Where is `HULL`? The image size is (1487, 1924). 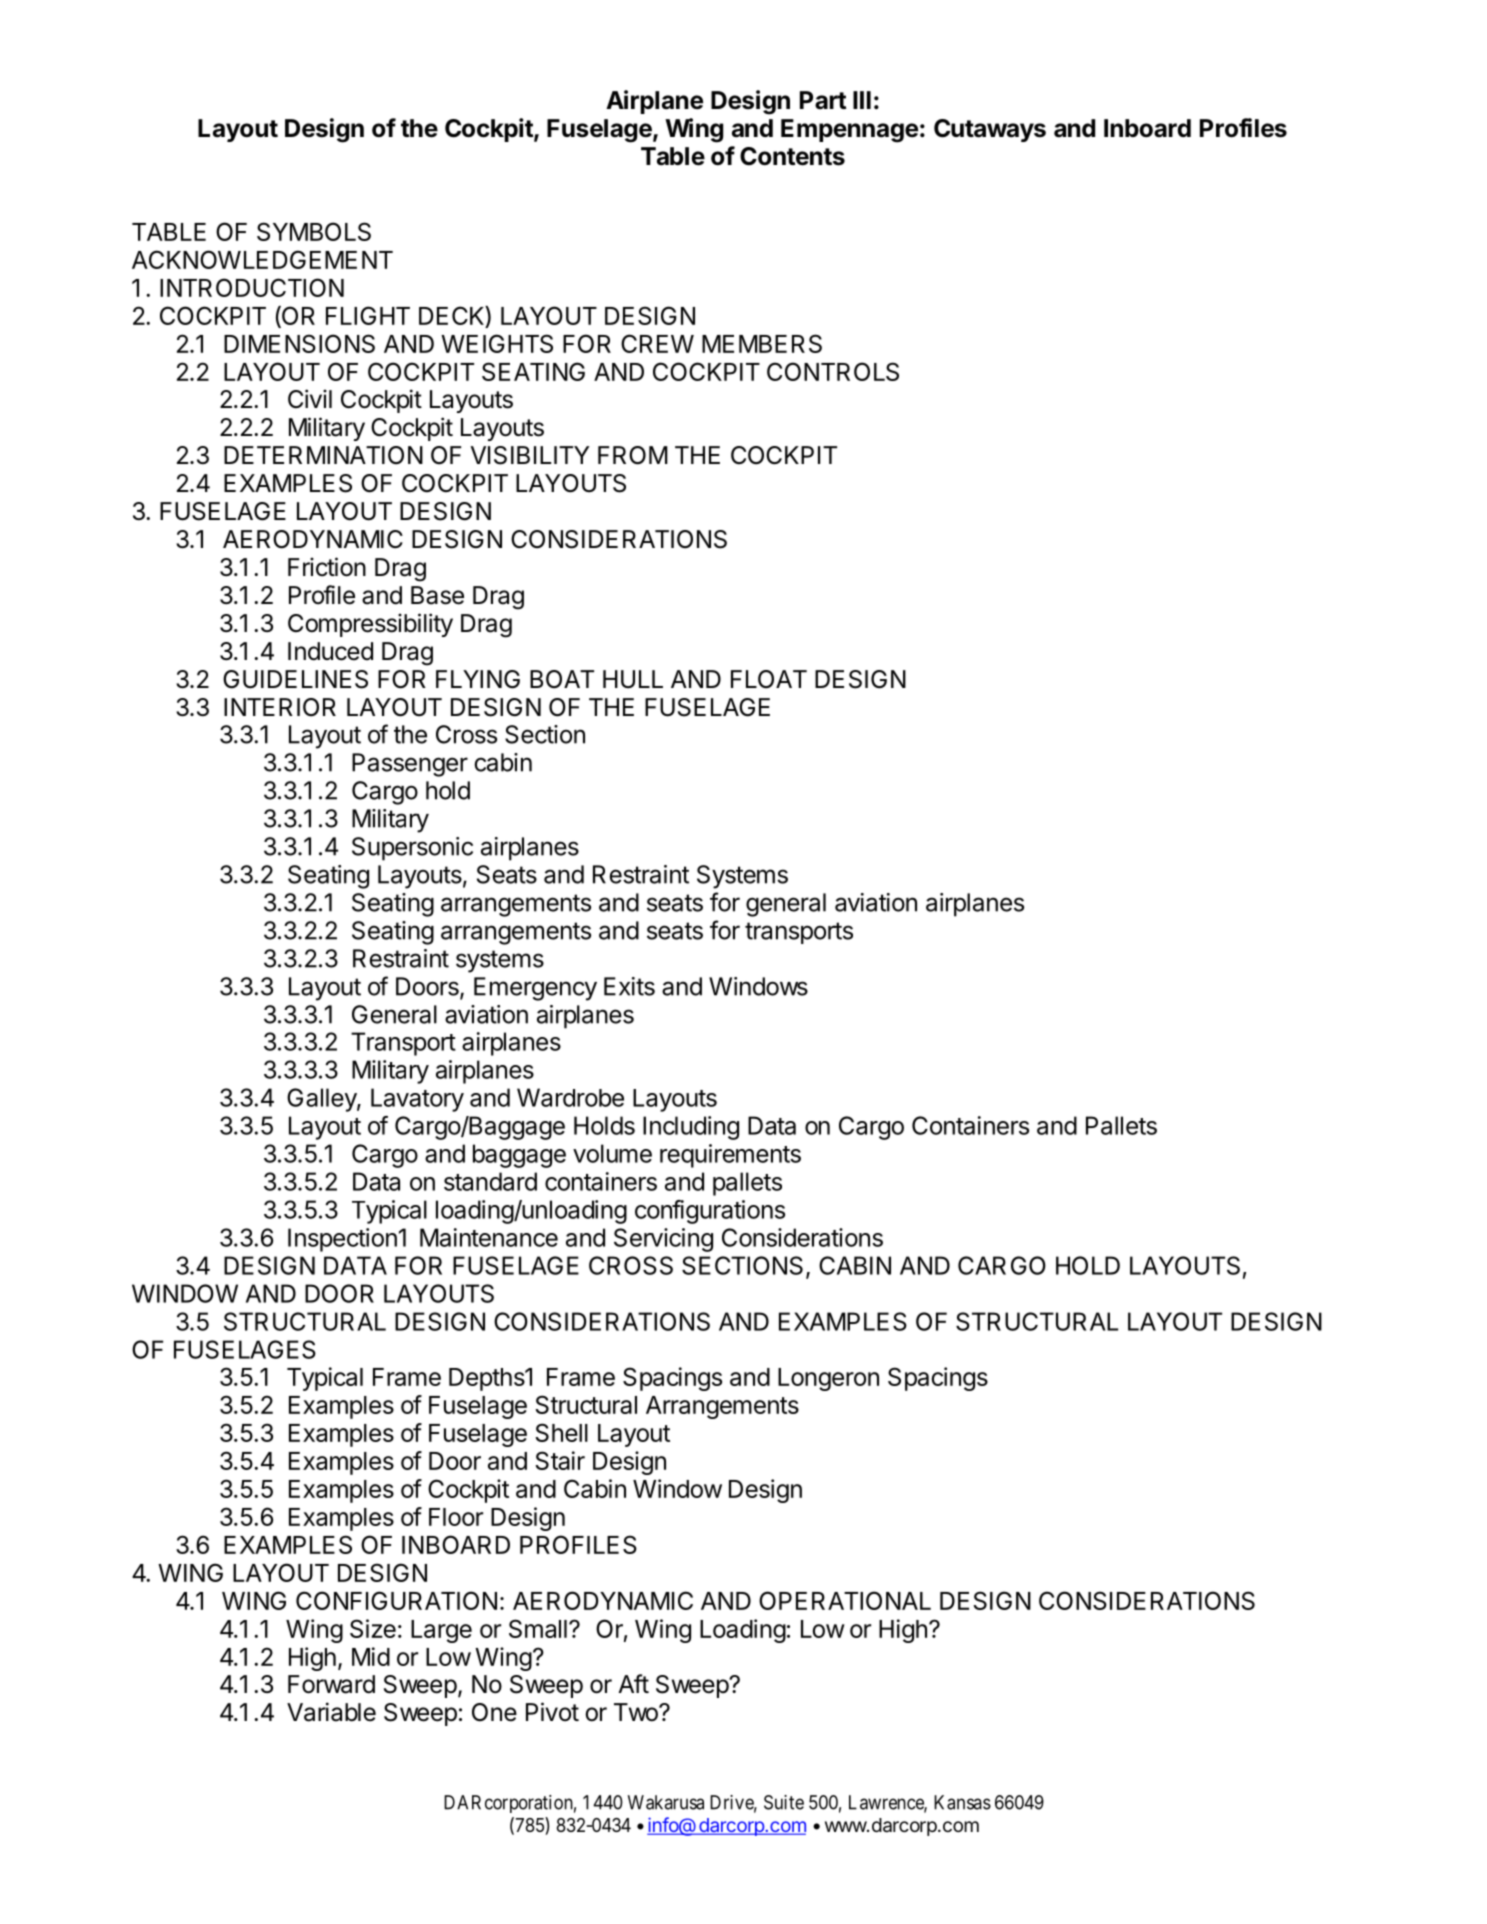
HULL is located at coordinates (633, 679).
